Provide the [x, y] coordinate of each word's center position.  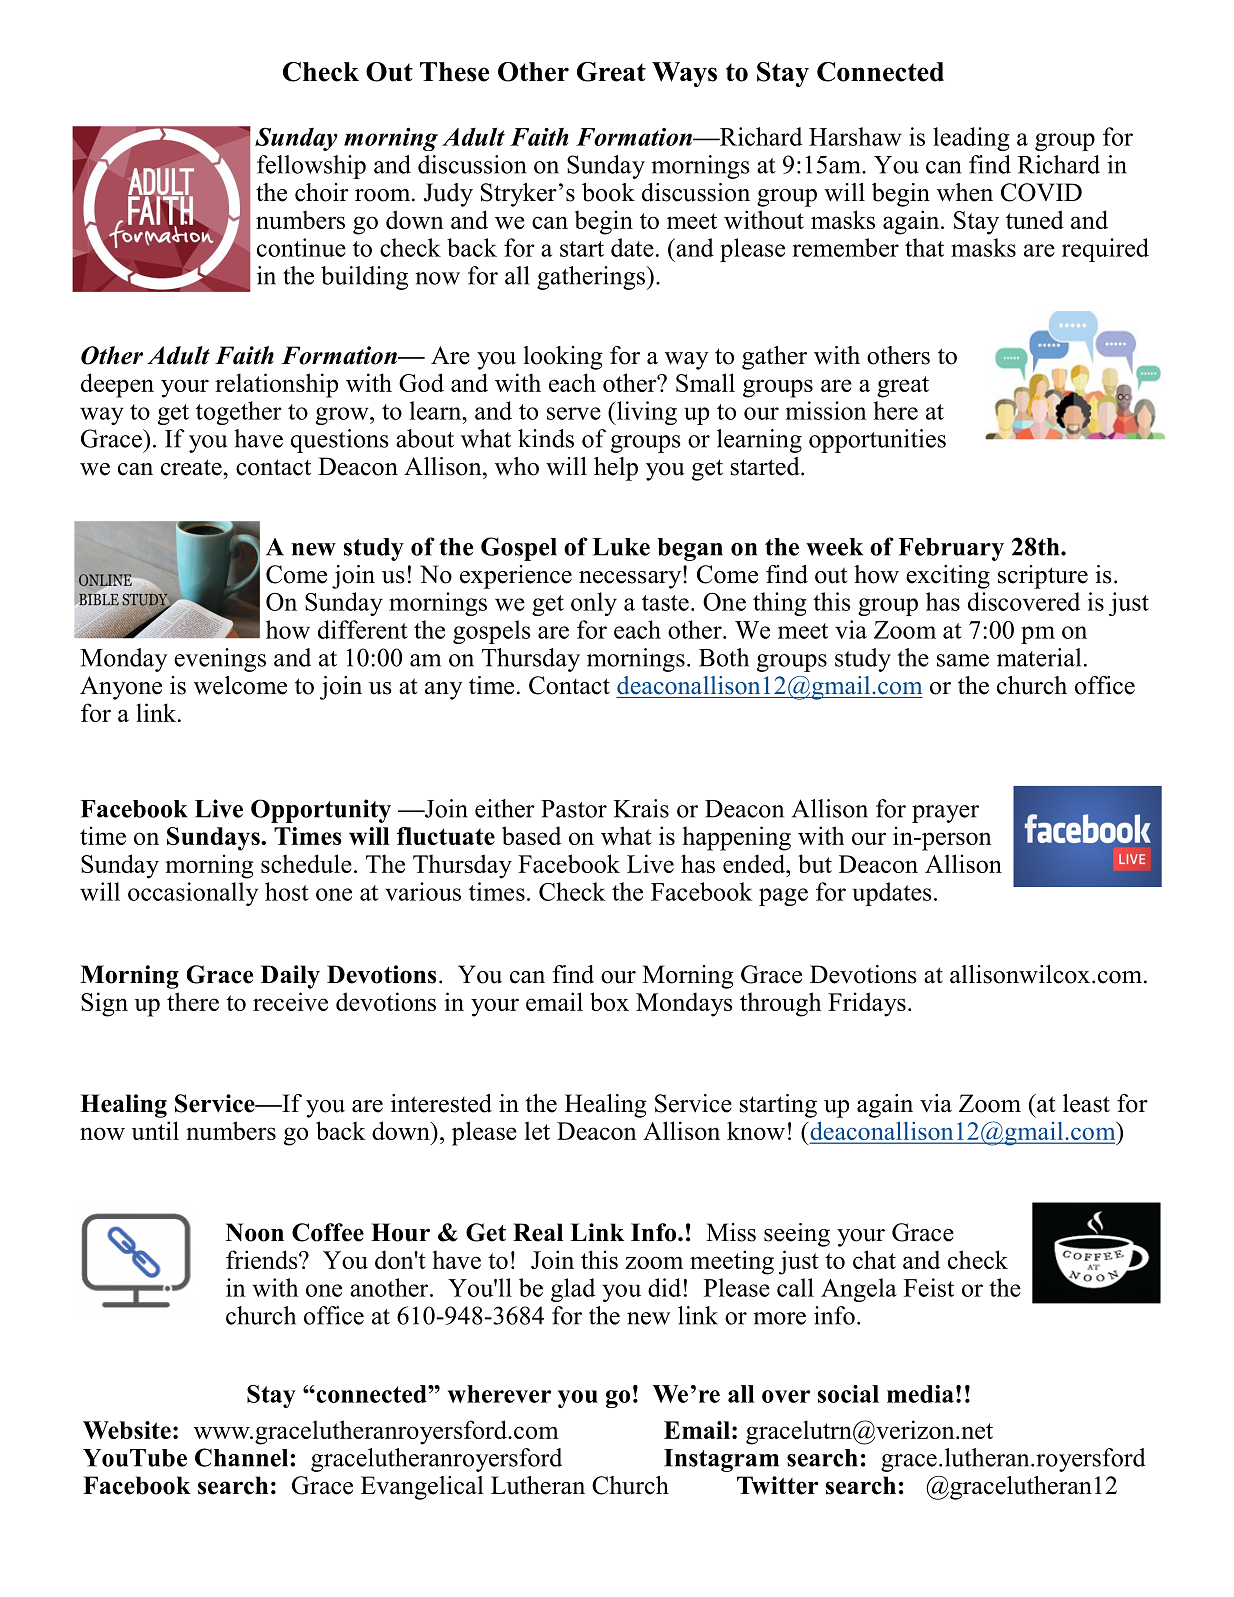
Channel [243, 1457]
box [609, 1001]
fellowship [311, 167]
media [920, 1394]
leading [971, 139]
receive [290, 1001]
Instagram [721, 1460]
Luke [621, 547]
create [192, 467]
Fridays [867, 1004]
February [951, 549]
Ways [684, 74]
